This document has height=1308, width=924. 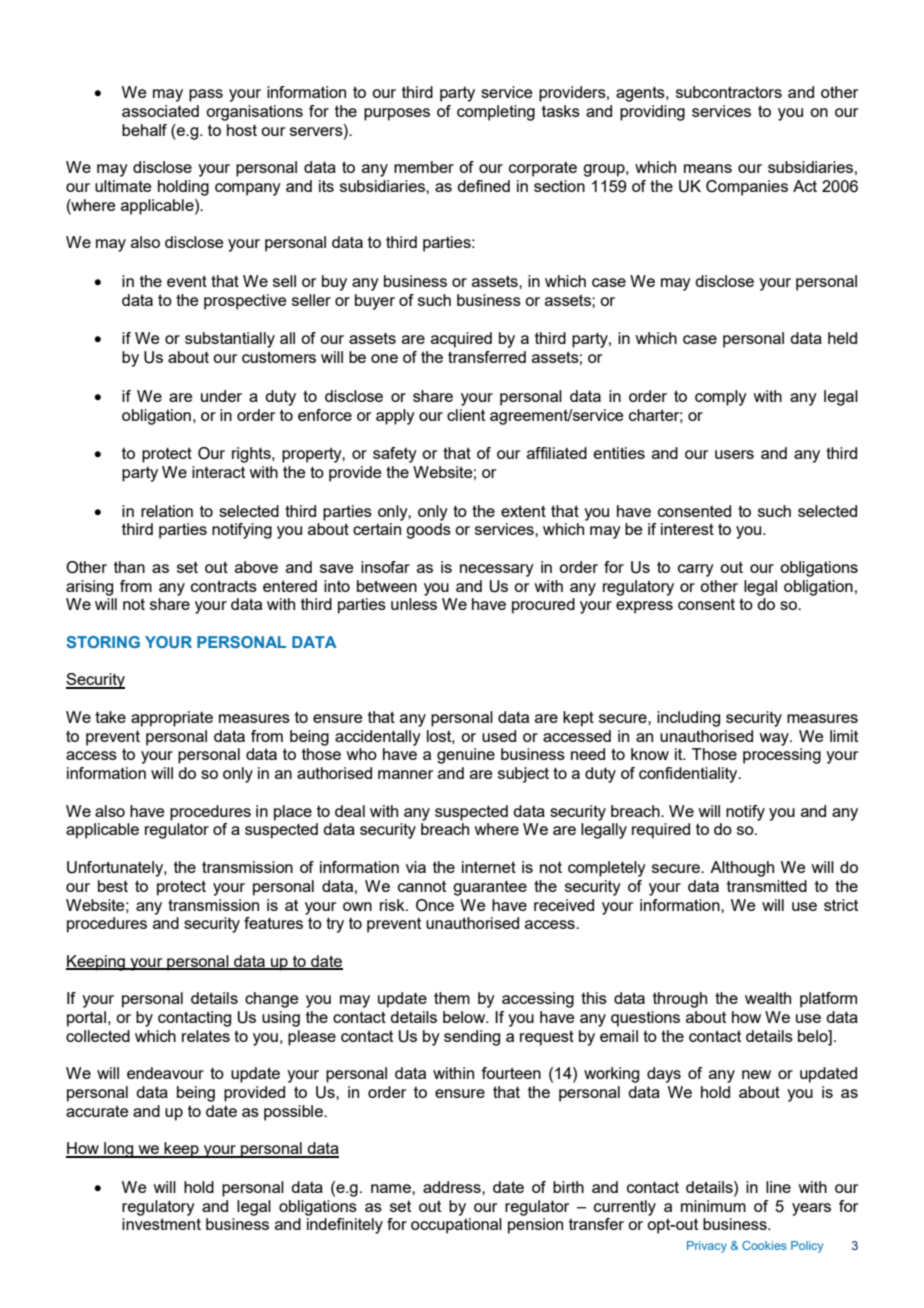 What do you see at coordinates (496, 113) in the document?
I see `completing` at bounding box center [496, 113].
